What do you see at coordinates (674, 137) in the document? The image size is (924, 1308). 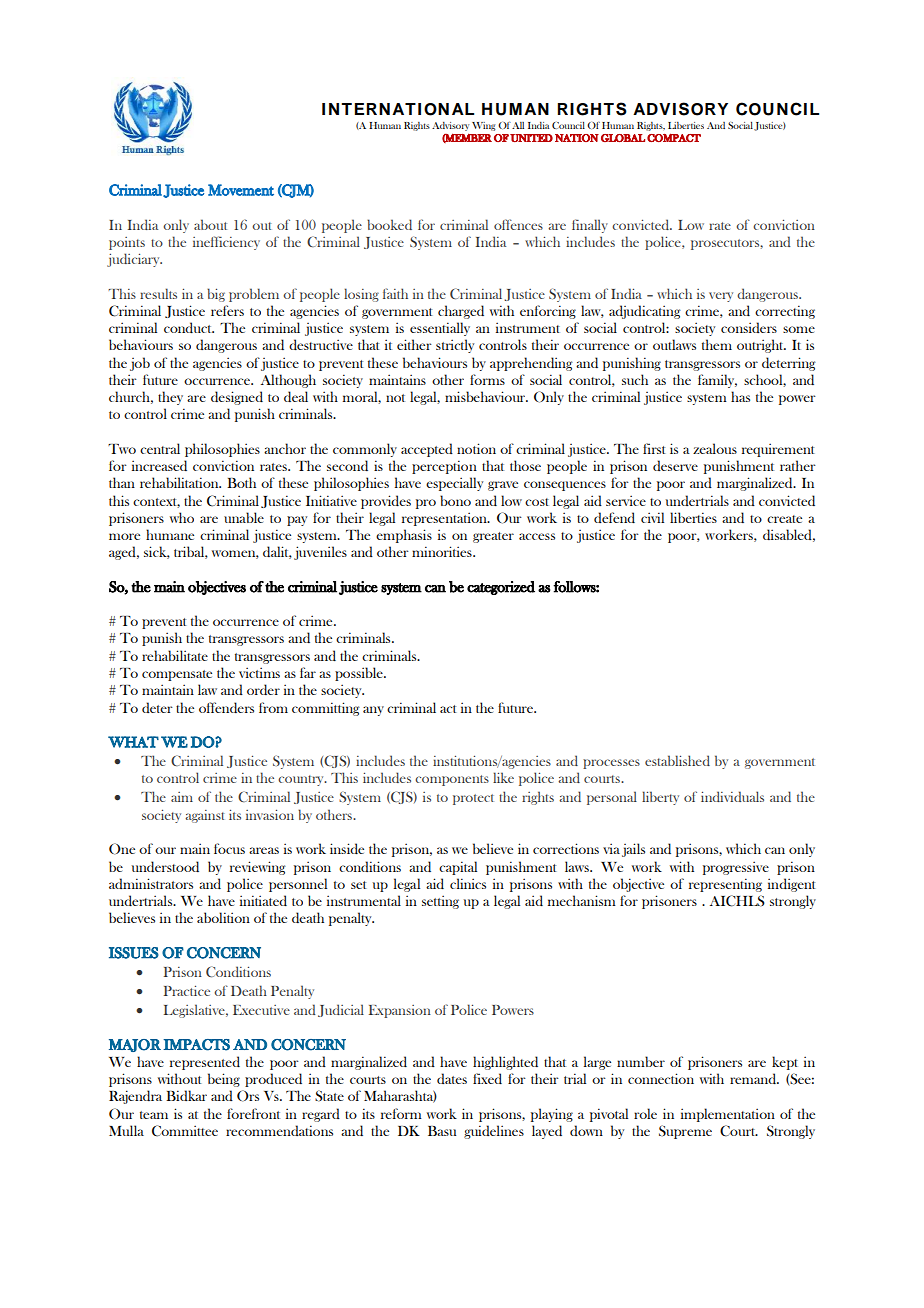 I see `COMPACT` at bounding box center [674, 137].
